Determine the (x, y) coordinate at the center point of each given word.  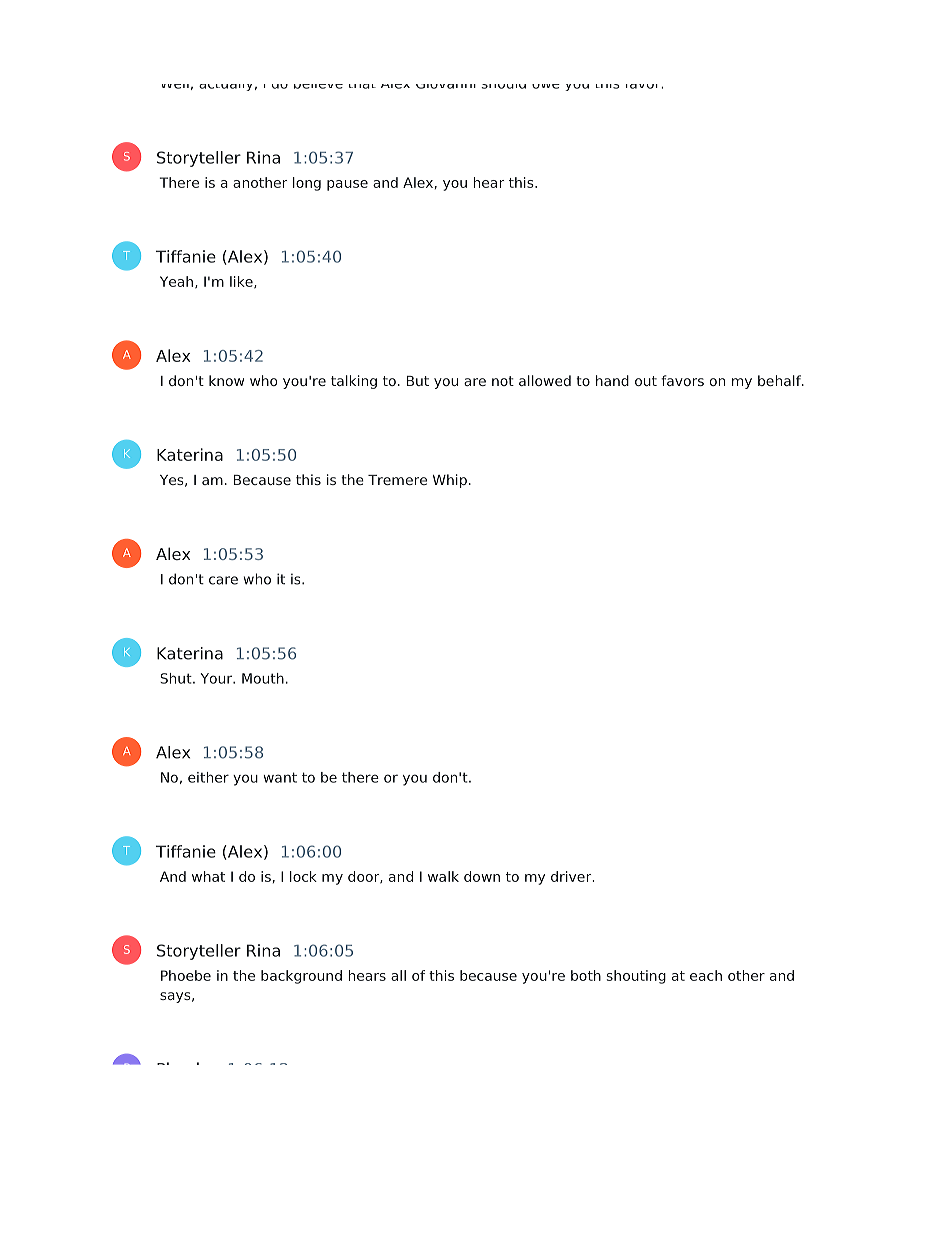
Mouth (263, 678)
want (280, 777)
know (226, 380)
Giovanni (446, 86)
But (418, 381)
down (482, 876)
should (503, 86)
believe (318, 86)
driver (572, 876)
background (301, 977)
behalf (780, 380)
